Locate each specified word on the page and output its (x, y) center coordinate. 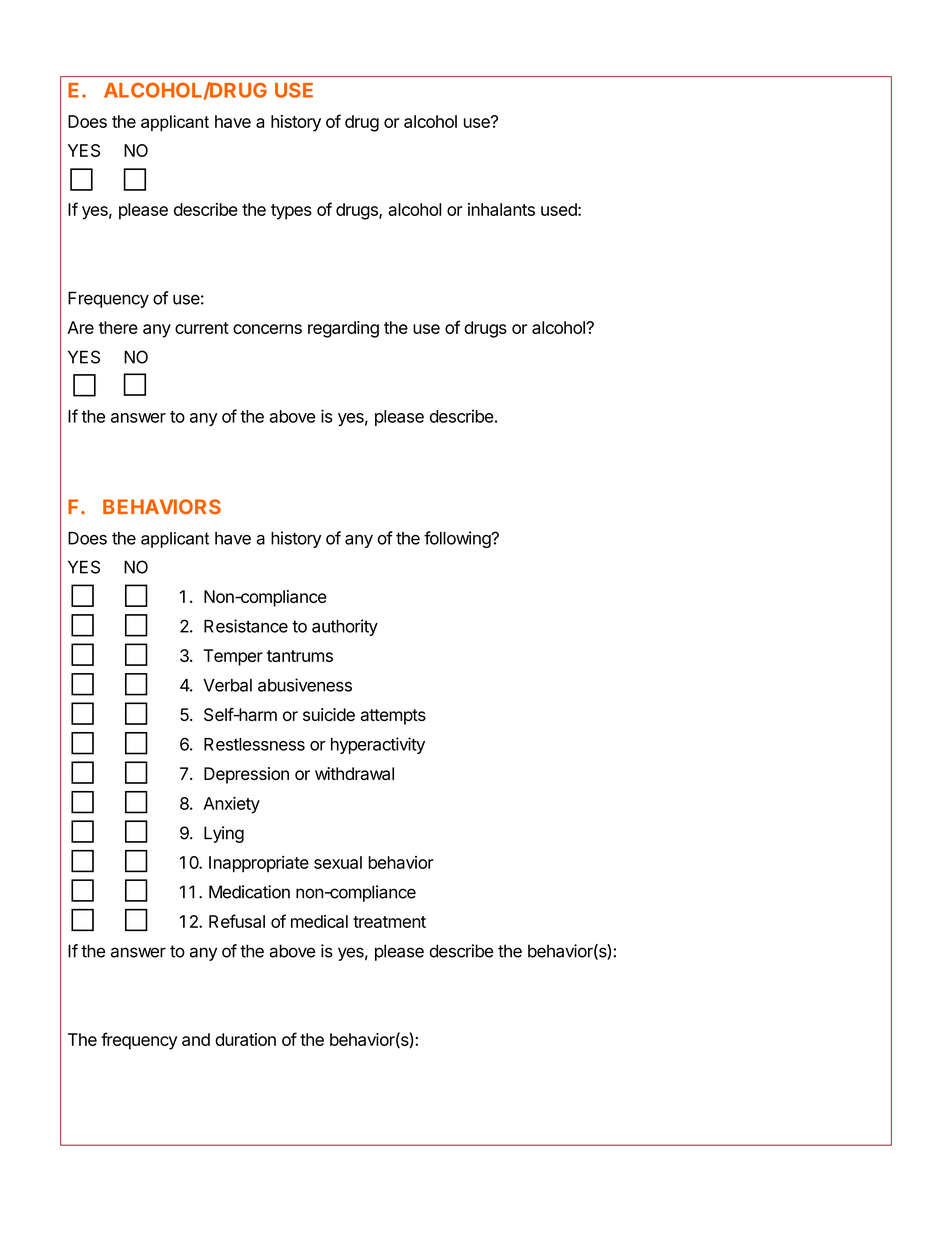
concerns (267, 329)
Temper (233, 657)
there (118, 327)
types (291, 212)
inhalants (501, 209)
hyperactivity (378, 745)
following (458, 539)
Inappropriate (259, 864)
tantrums (300, 656)
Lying (224, 834)
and (196, 1039)
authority (345, 627)
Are (81, 327)
